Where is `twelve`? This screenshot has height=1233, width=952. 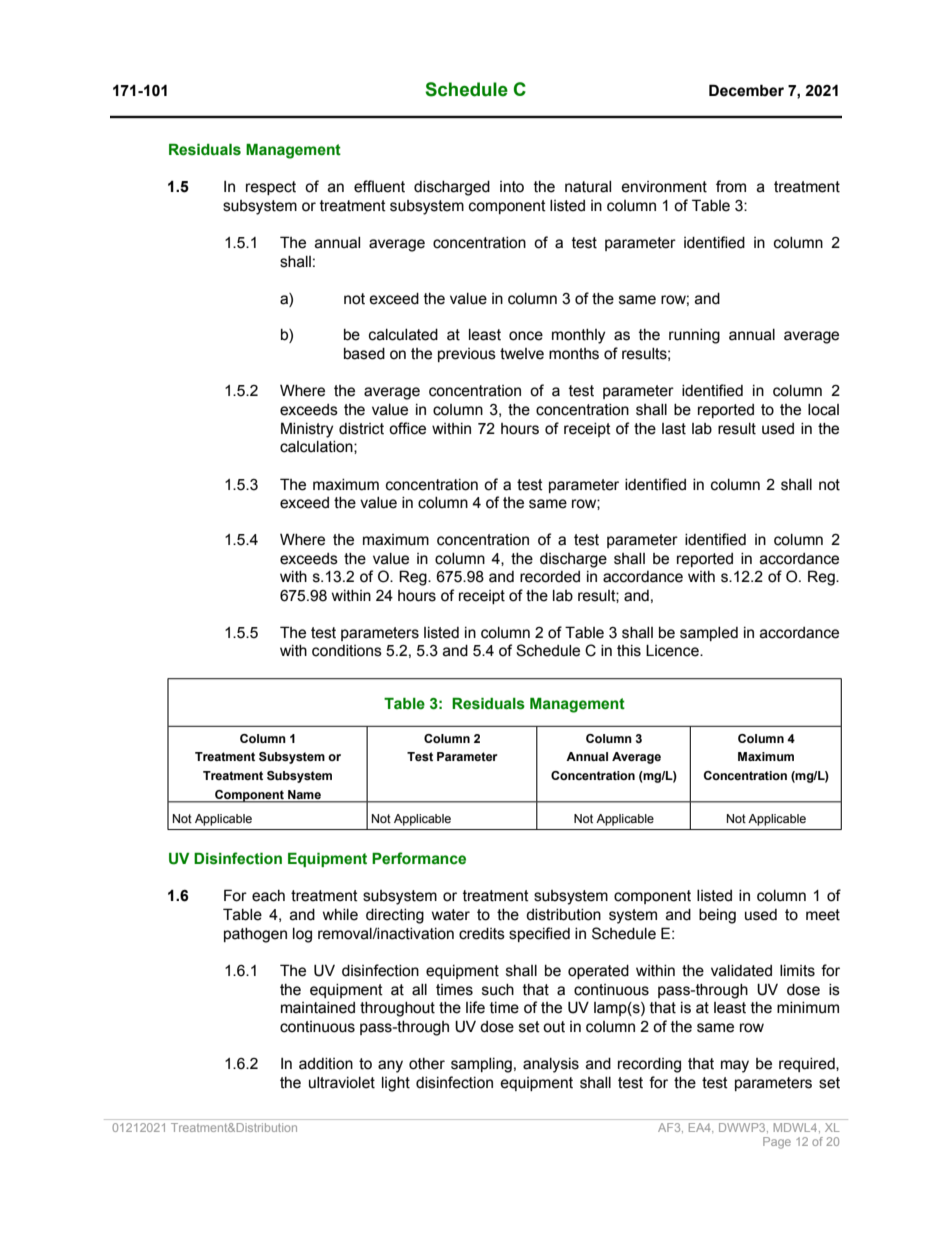 twelve is located at coordinates (522, 354).
